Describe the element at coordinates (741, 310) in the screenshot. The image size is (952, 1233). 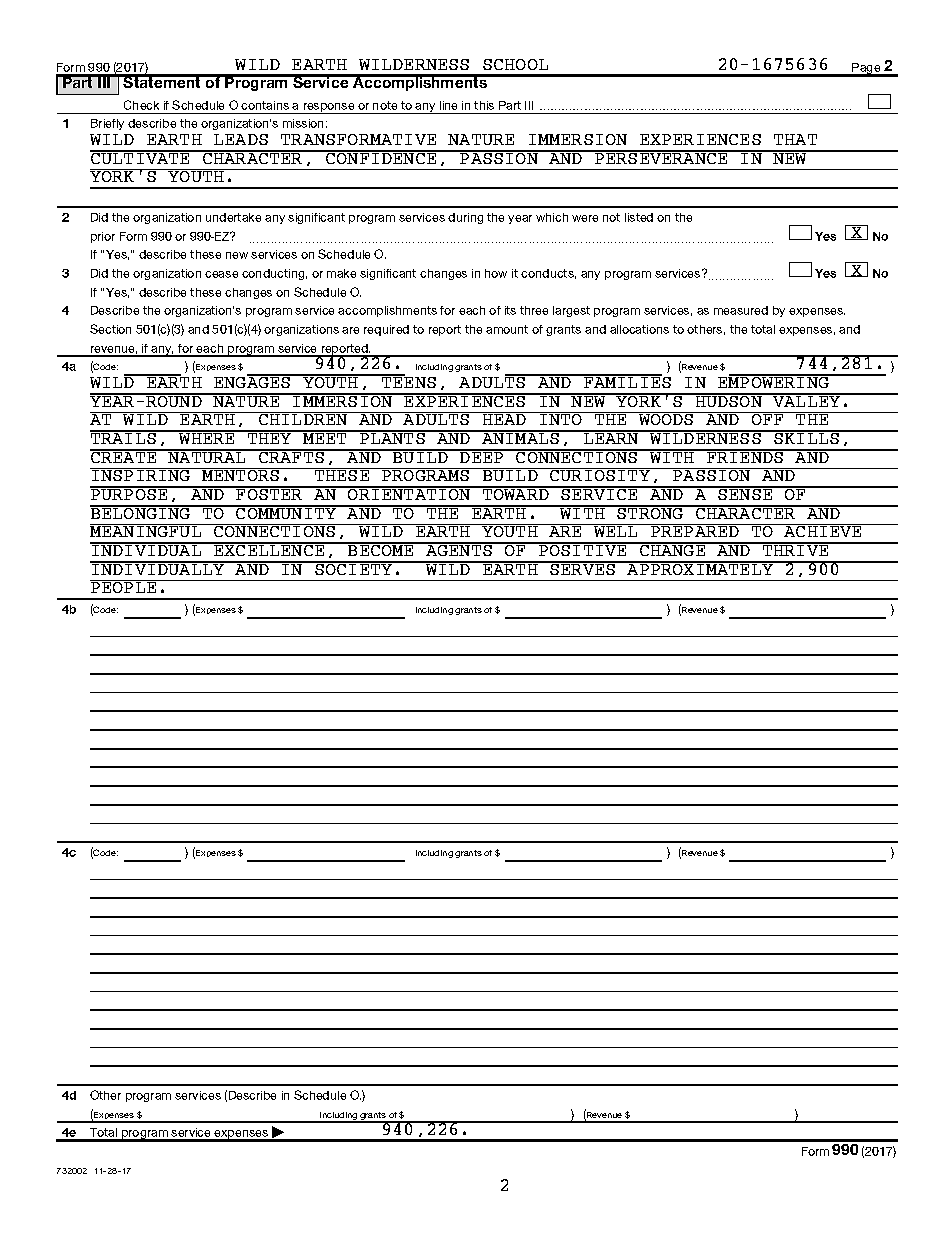
I see `measured` at that location.
